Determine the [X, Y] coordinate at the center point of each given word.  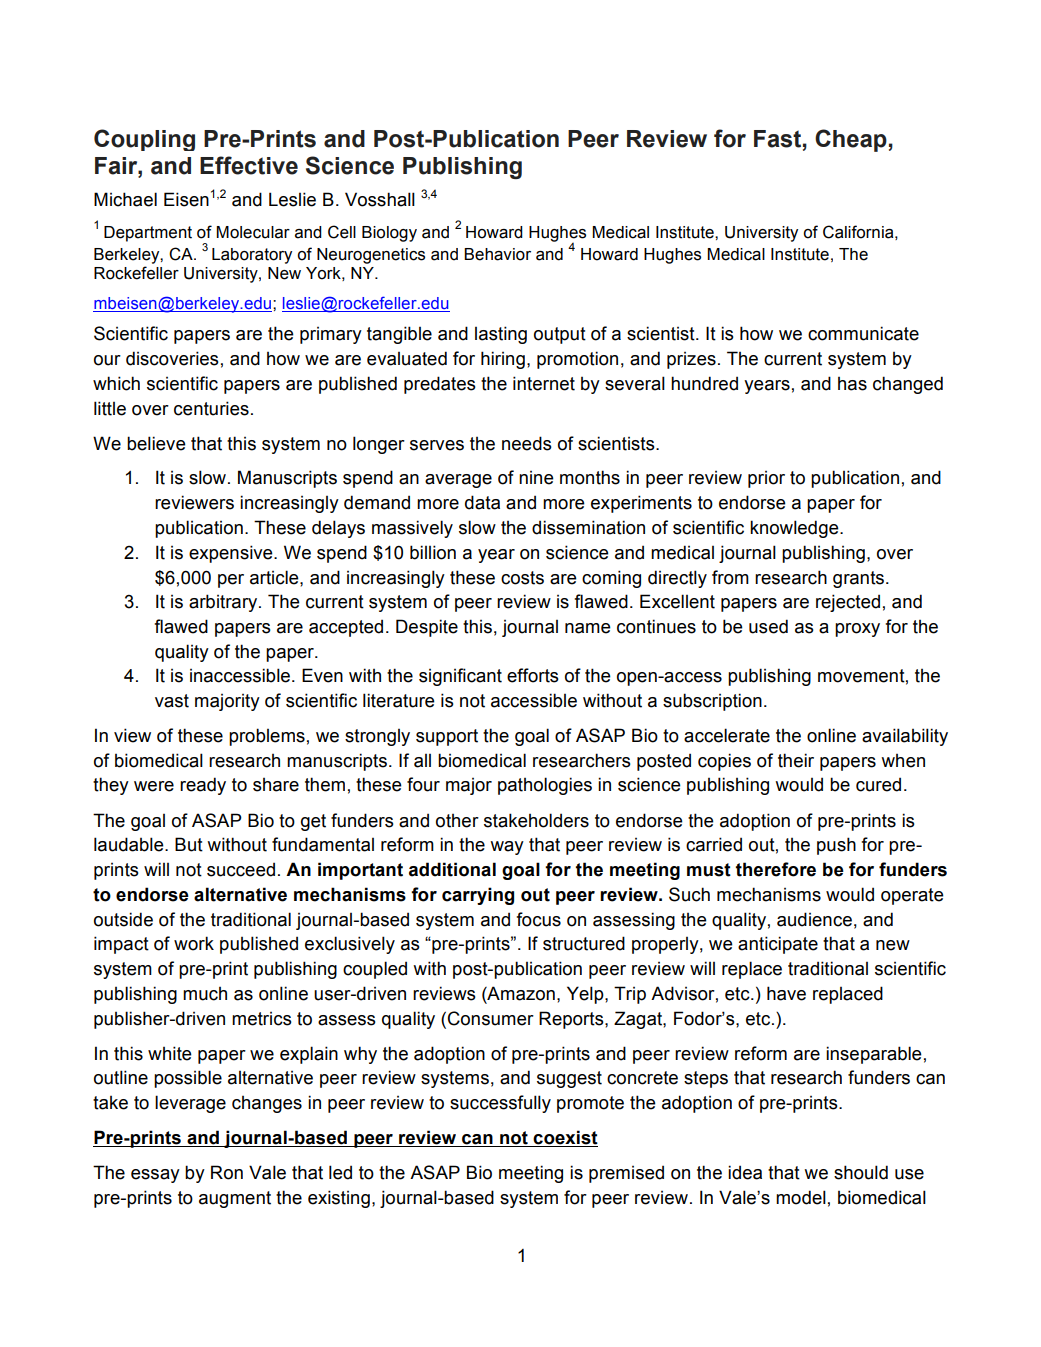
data [482, 502]
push [836, 846]
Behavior [497, 254]
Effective [249, 165]
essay [155, 1176]
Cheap [851, 140]
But [189, 844]
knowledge [795, 529]
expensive [232, 554]
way [507, 848]
